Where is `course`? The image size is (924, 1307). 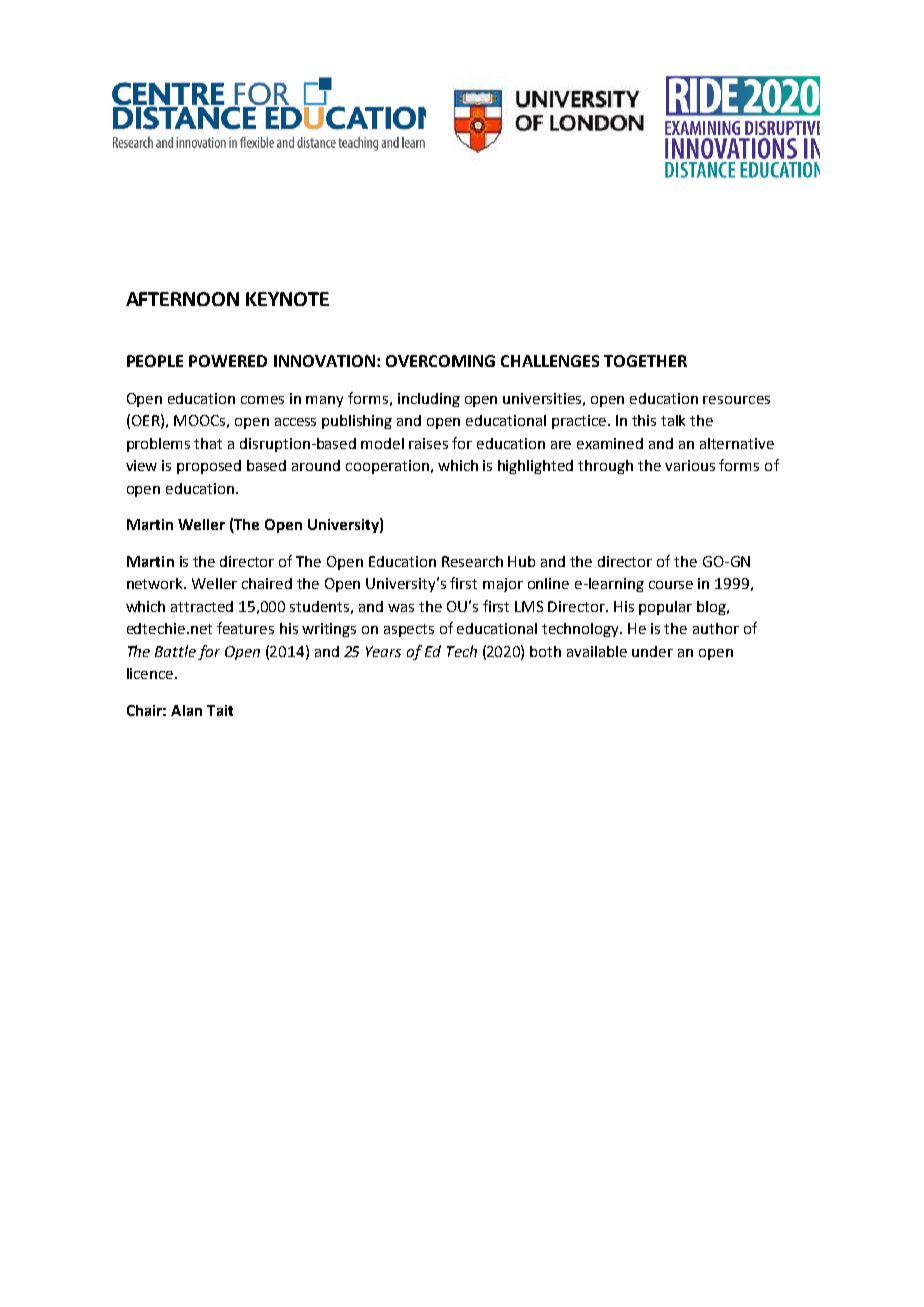
course is located at coordinates (671, 585).
